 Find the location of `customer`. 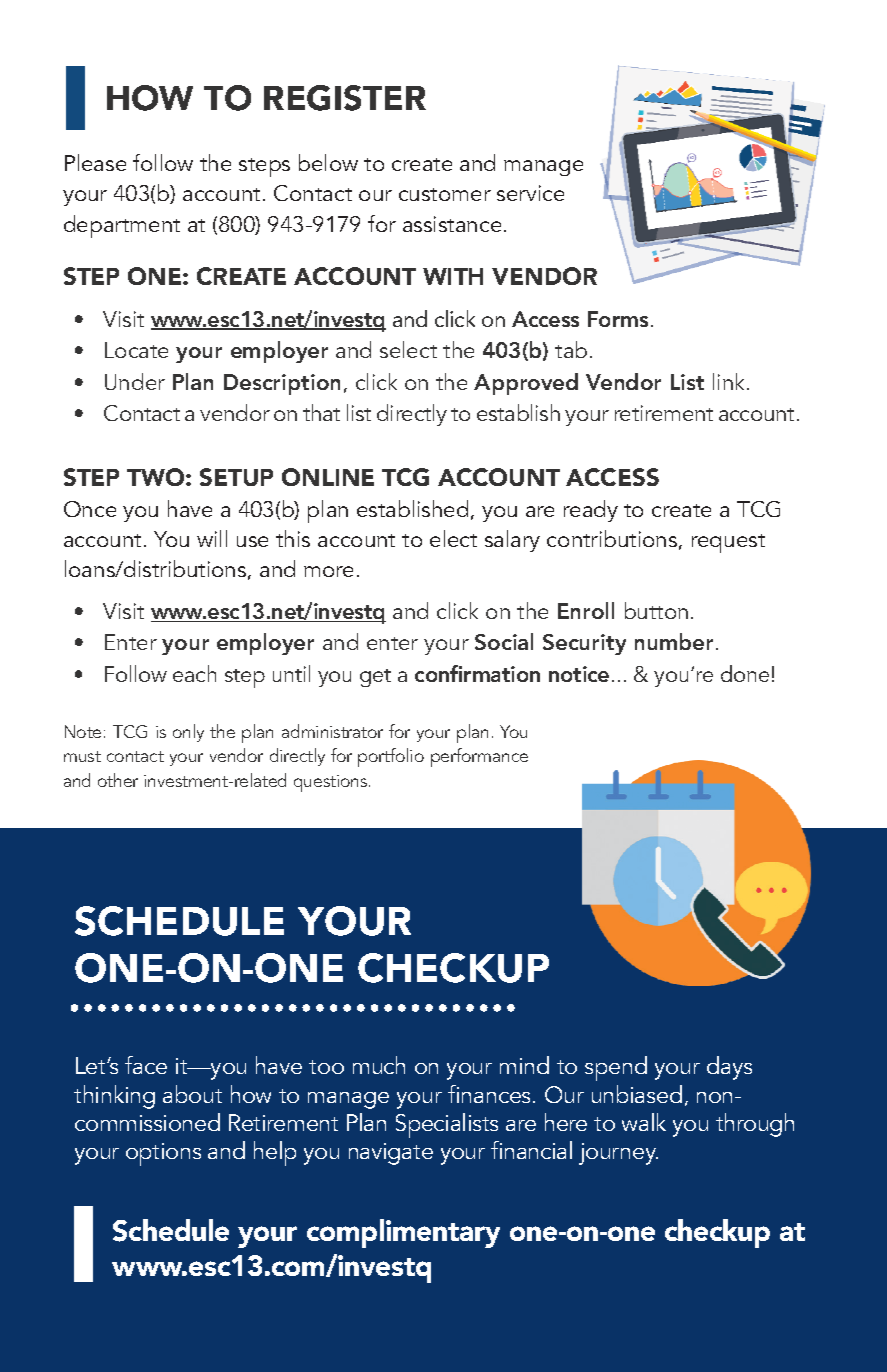

customer is located at coordinates (445, 194).
